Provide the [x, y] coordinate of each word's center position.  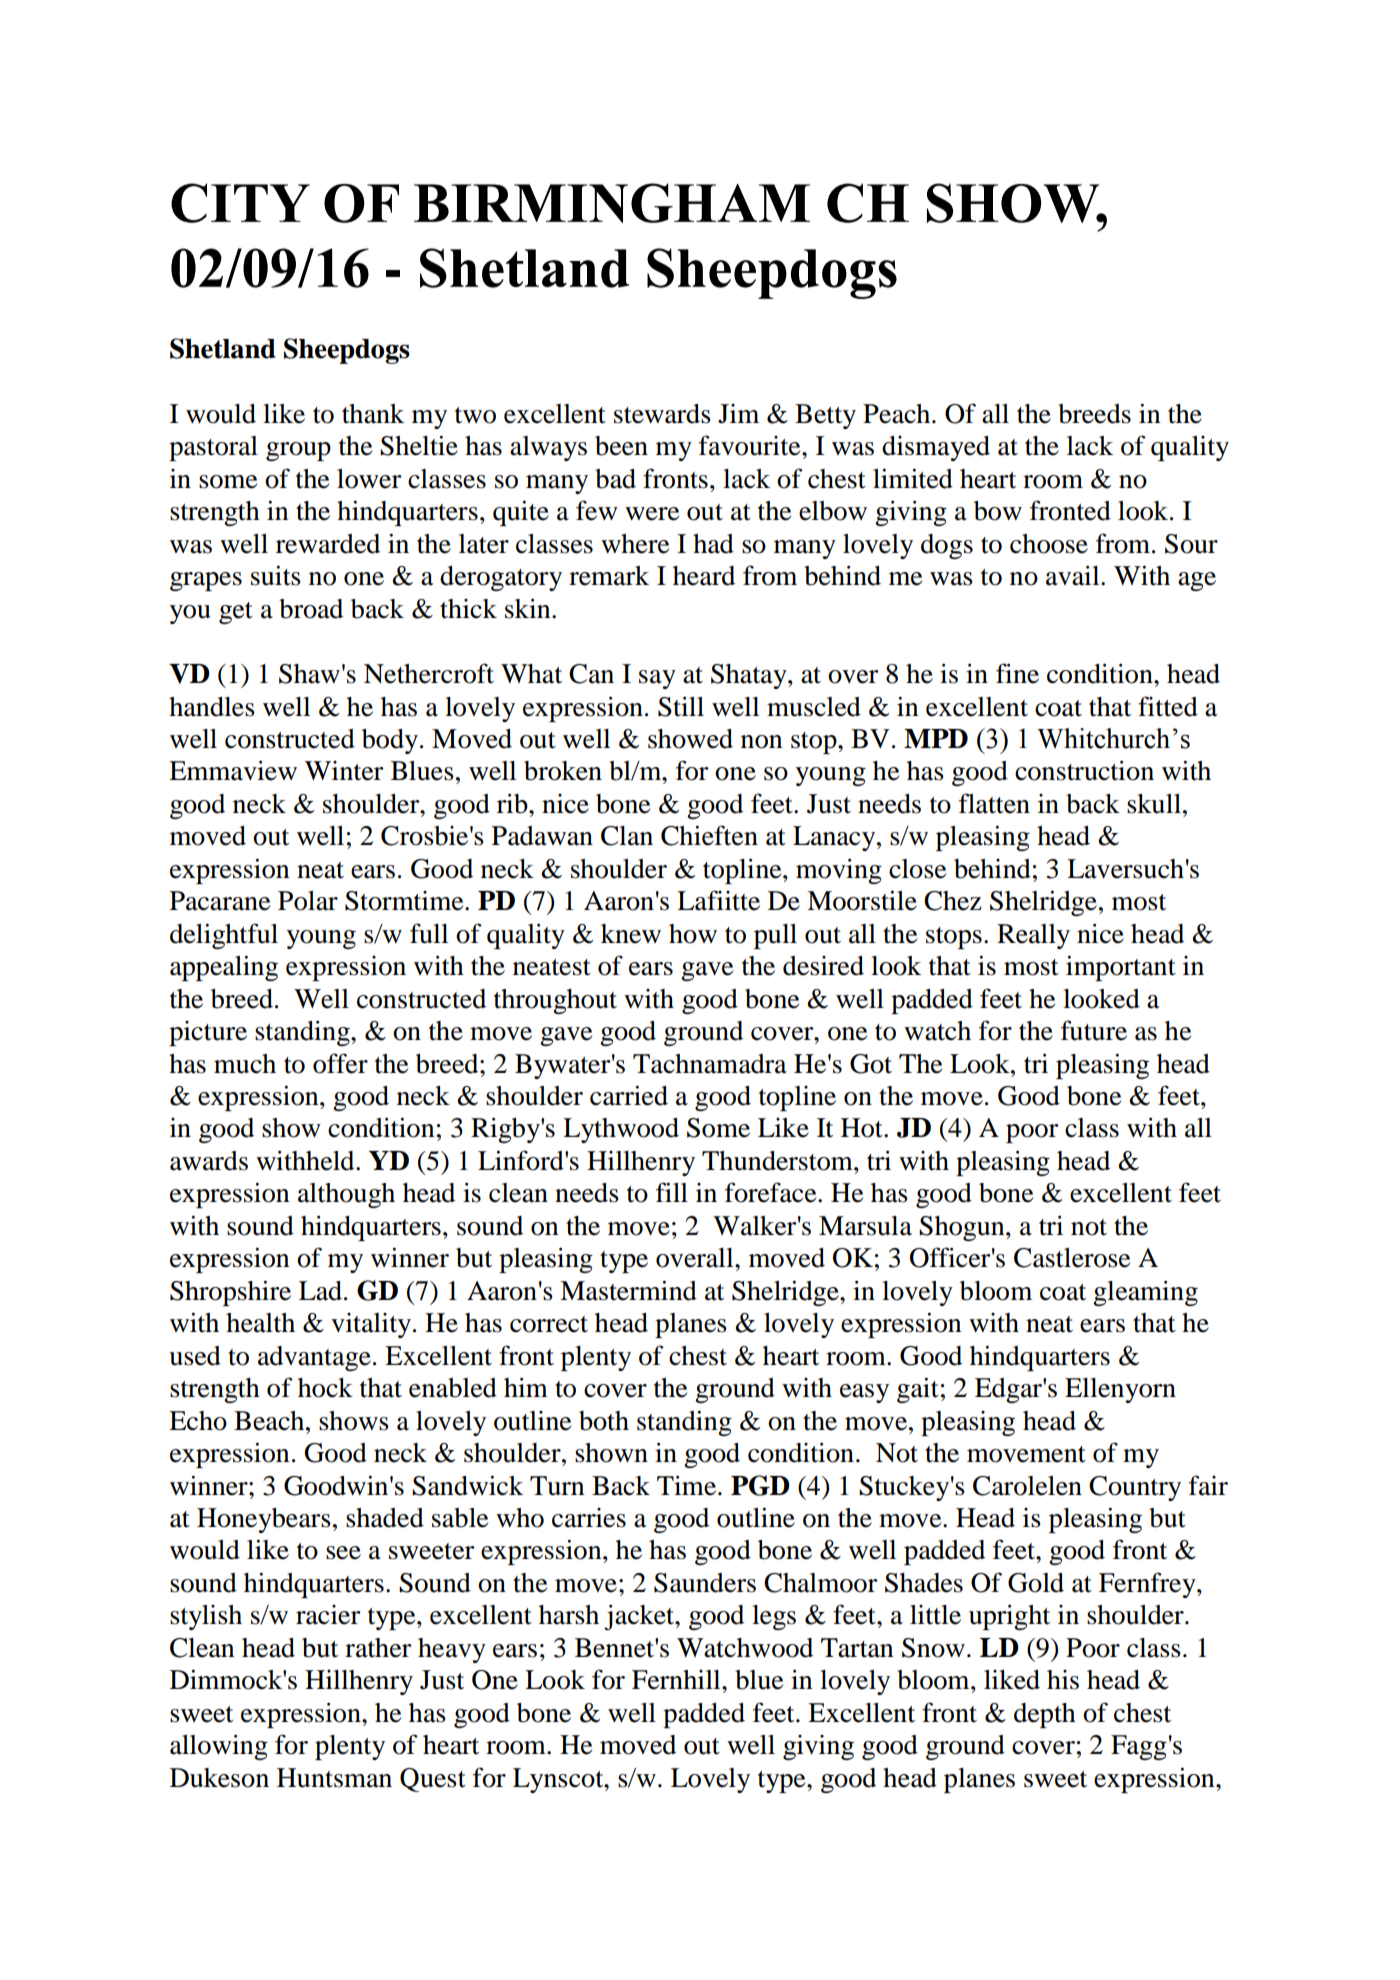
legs [774, 1617]
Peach [898, 414]
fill [672, 1192]
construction [1084, 770]
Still [681, 706]
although [346, 1195]
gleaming [1145, 1293]
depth [1045, 1715]
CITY [240, 203]
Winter [344, 771]
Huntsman [334, 1778]
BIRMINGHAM [612, 203]
